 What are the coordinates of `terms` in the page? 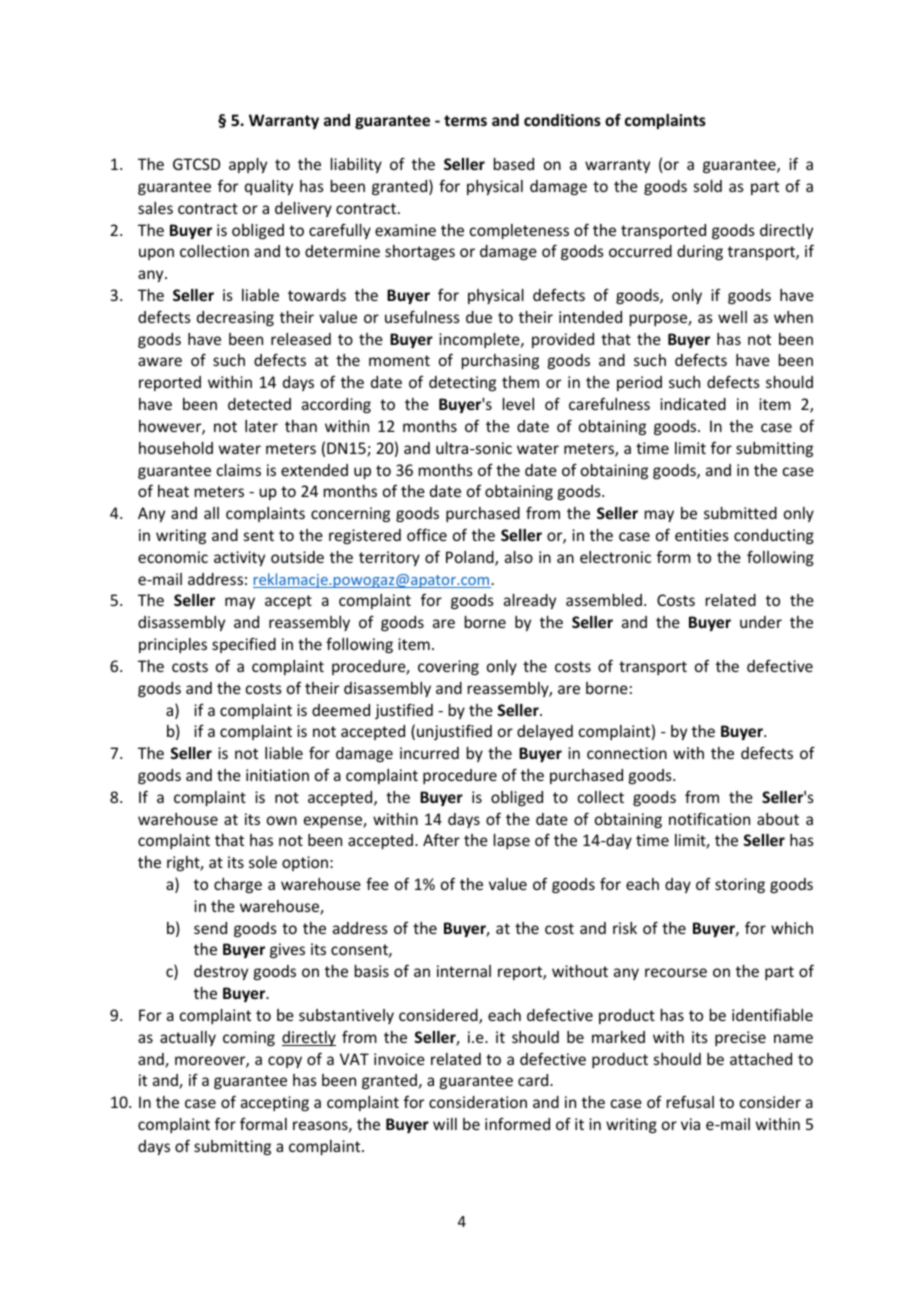 It's located at (465, 120).
